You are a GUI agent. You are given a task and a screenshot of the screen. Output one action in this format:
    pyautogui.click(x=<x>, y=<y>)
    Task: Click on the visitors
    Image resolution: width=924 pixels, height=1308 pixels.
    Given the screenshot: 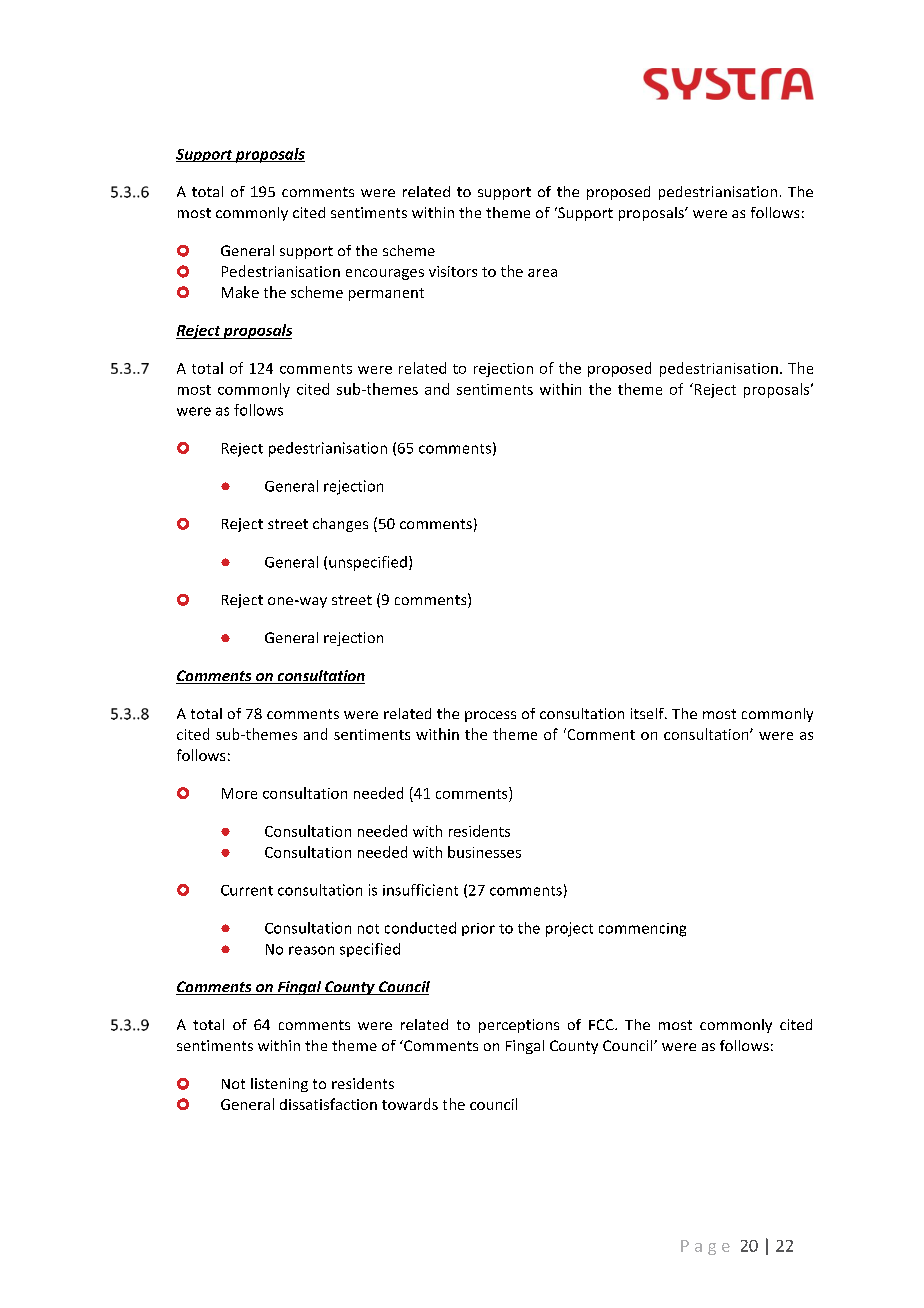 What is the action you would take?
    pyautogui.click(x=453, y=271)
